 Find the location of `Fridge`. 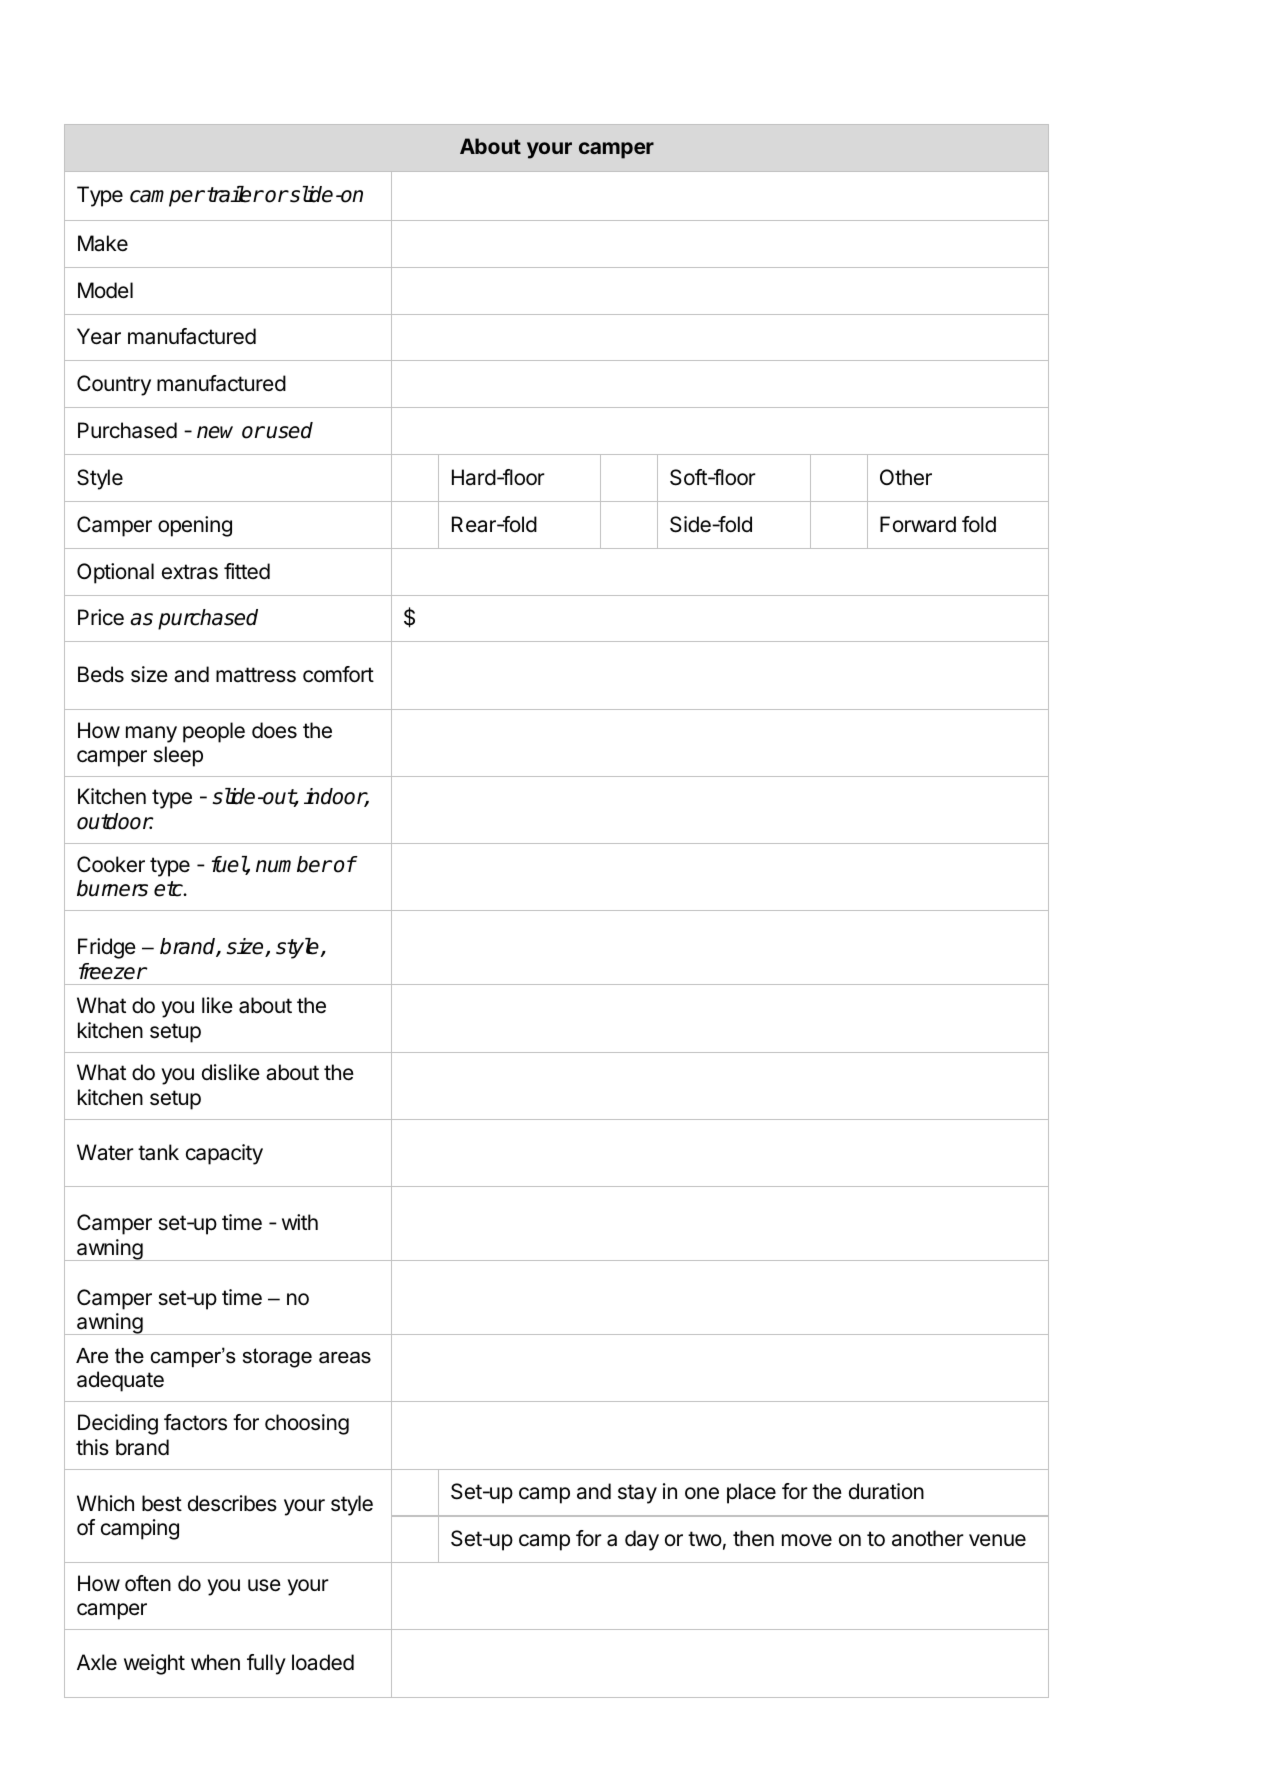

Fridge is located at coordinates (107, 948).
